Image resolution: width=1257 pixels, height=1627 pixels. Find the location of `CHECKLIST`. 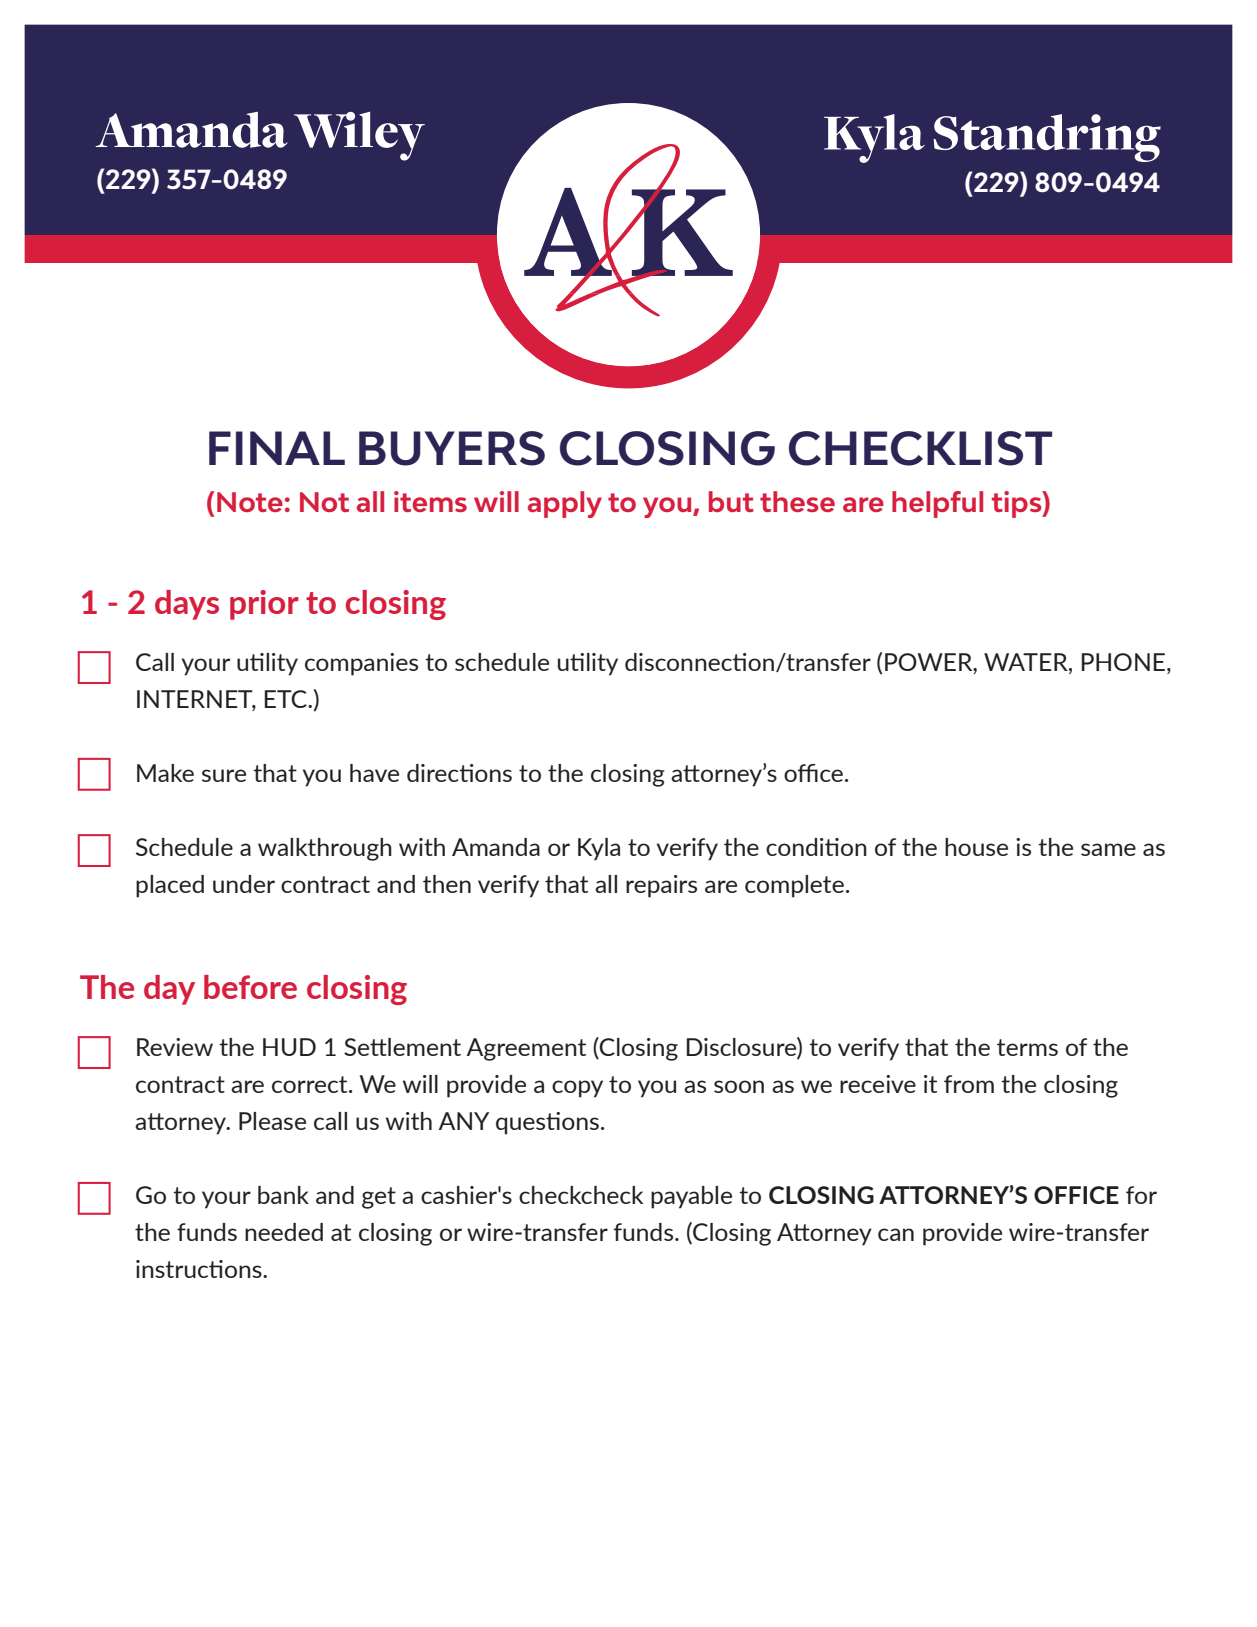

CHECKLIST is located at coordinates (920, 448).
